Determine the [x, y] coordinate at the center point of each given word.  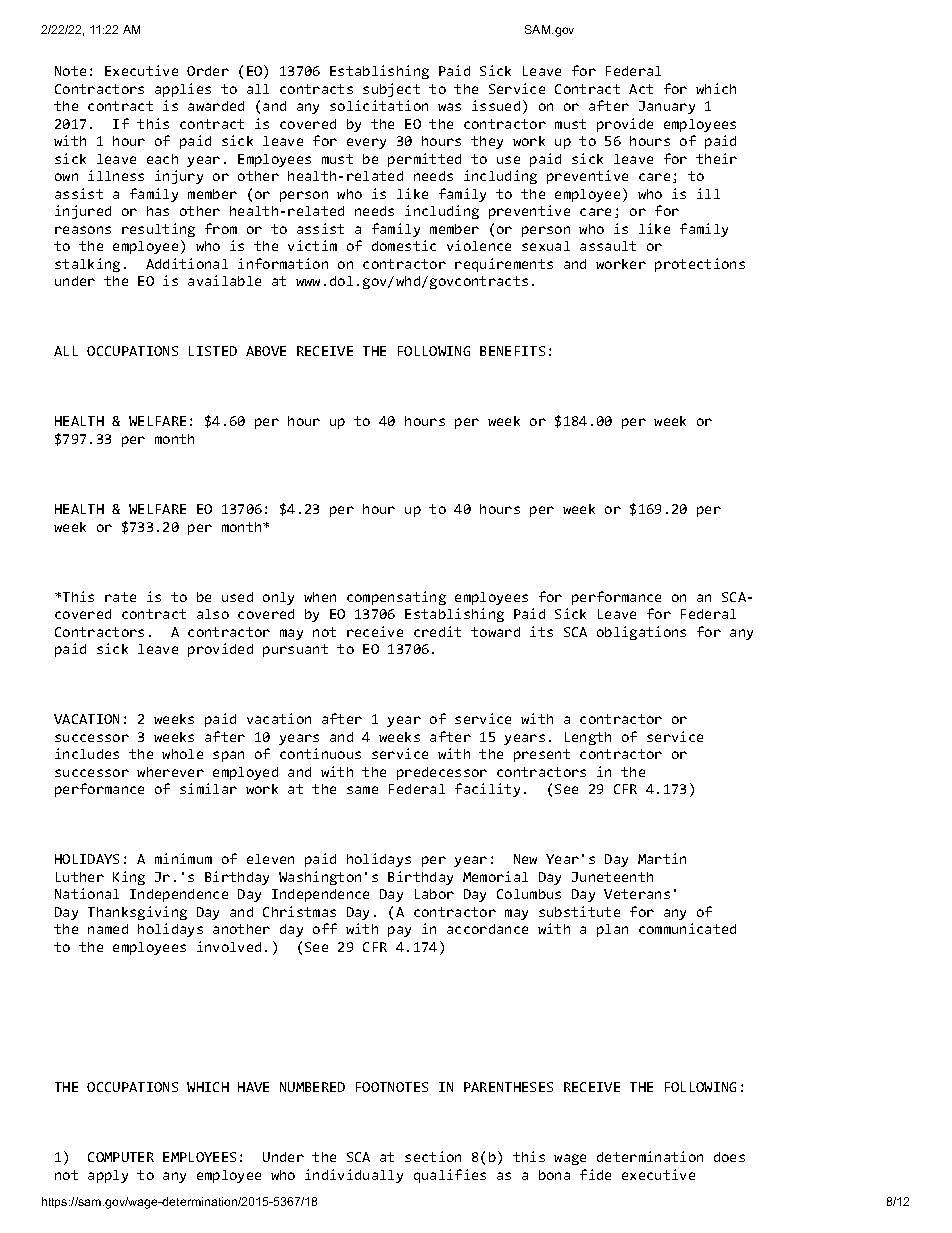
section [433, 1156]
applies [183, 90]
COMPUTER [121, 1157]
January [667, 107]
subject [391, 90]
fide [595, 1174]
